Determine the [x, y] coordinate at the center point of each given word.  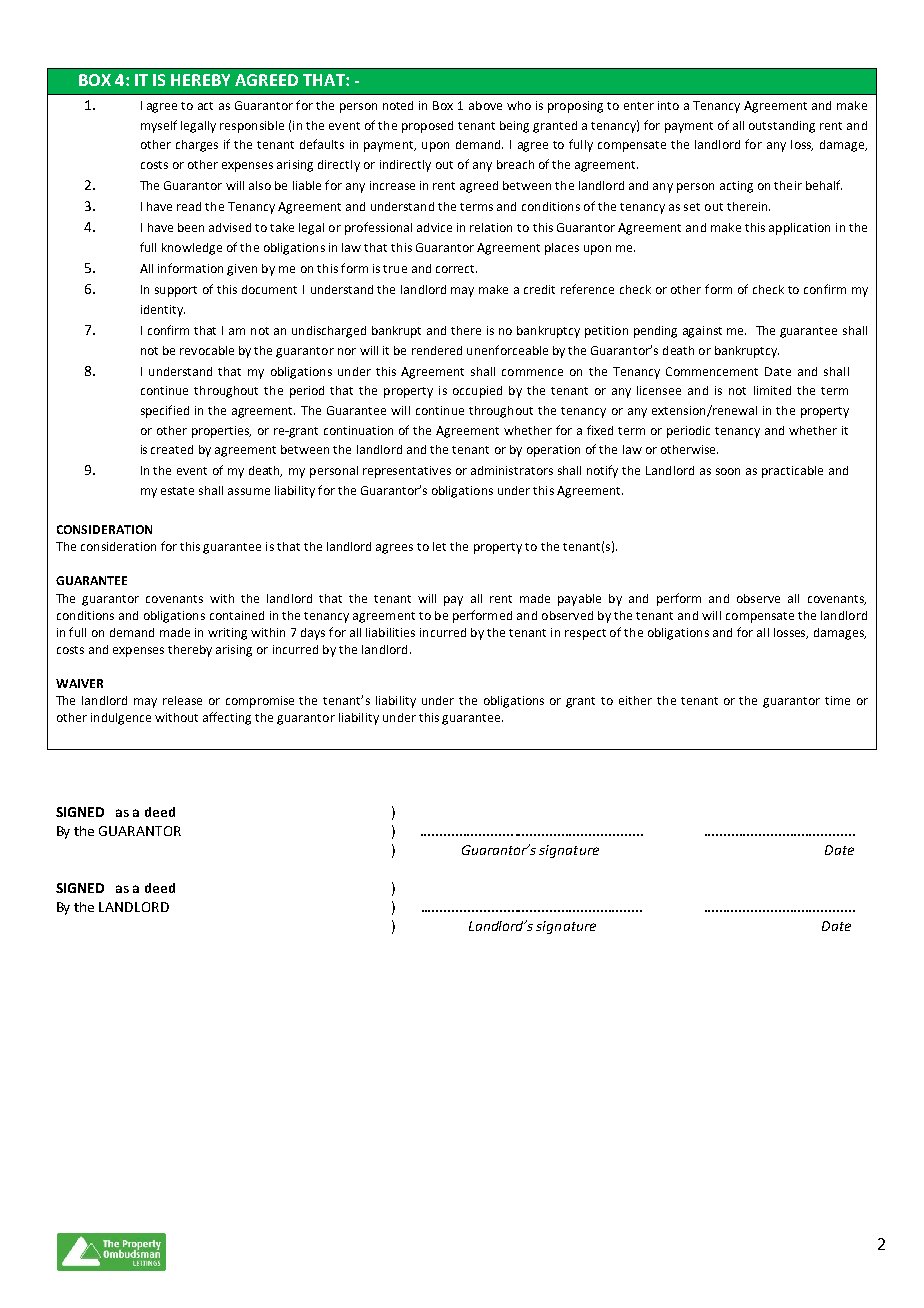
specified [165, 411]
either [635, 700]
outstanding [782, 127]
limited [772, 390]
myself [159, 126]
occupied [477, 392]
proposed [427, 127]
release [182, 700]
